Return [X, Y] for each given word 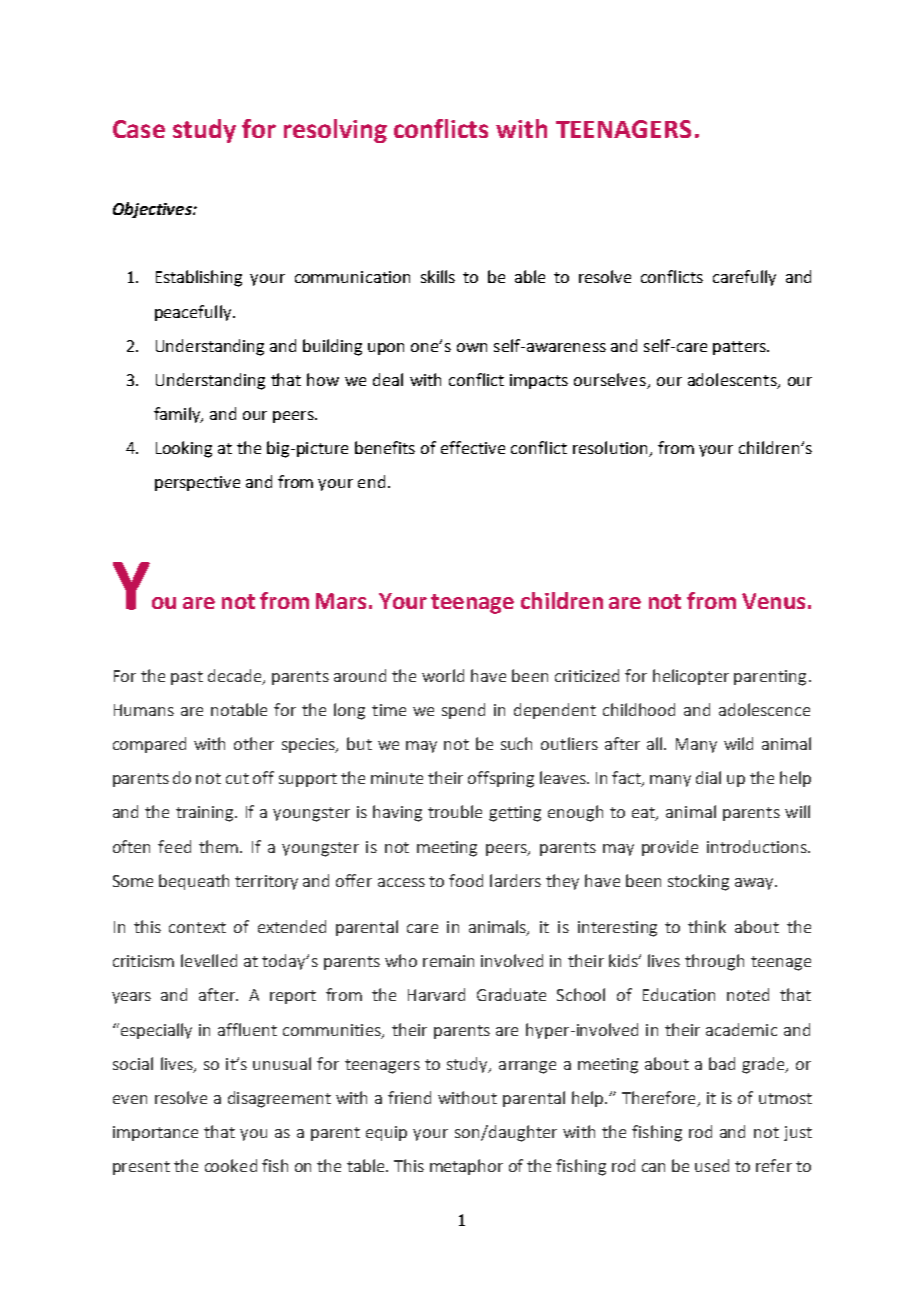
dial [708, 777]
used [712, 1165]
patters [740, 348]
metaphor [466, 1167]
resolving [335, 131]
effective [473, 447]
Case [139, 129]
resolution [611, 449]
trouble [455, 811]
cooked [231, 1165]
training [206, 814]
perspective [197, 483]
